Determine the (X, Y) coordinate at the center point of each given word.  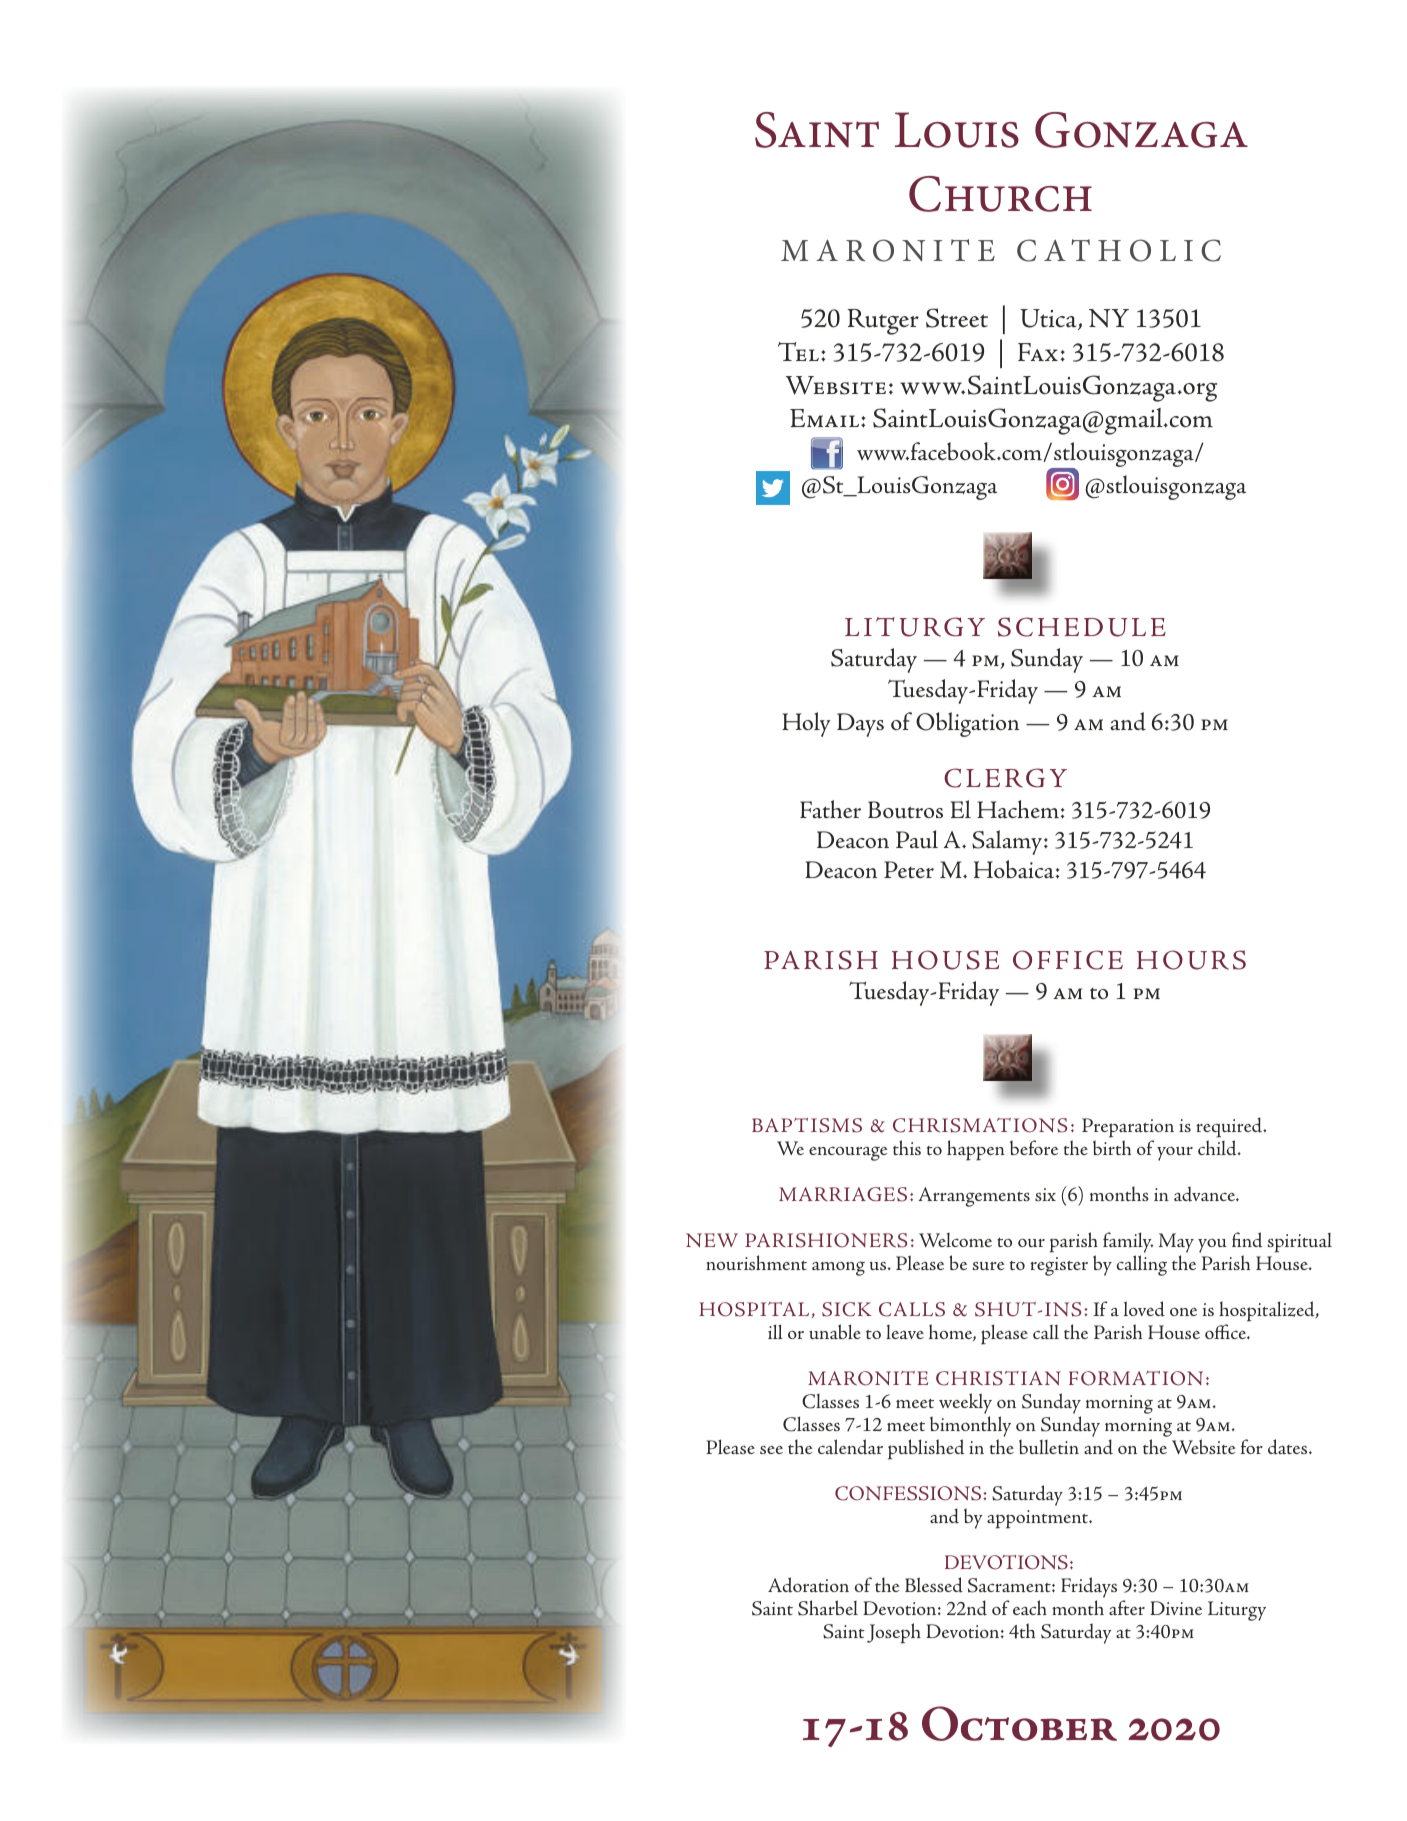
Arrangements (974, 1197)
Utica (1049, 319)
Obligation (967, 724)
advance (1206, 1194)
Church (1000, 194)
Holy (806, 724)
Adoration (808, 1585)
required (1230, 1127)
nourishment (756, 1262)
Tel (798, 351)
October (1019, 1723)
